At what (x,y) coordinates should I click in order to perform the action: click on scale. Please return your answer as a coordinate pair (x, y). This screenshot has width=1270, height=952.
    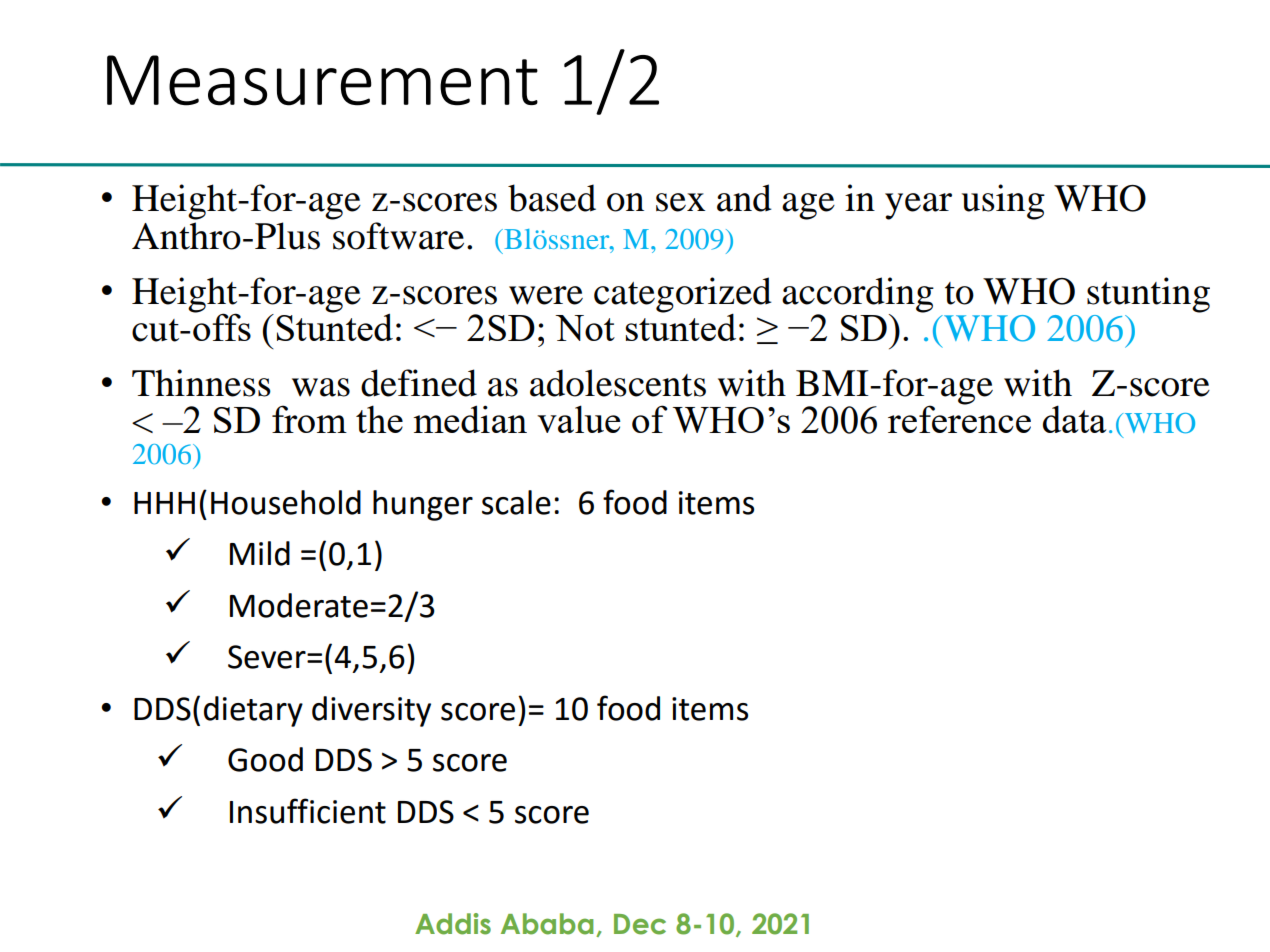
    Looking at the image, I should click on (516, 502).
